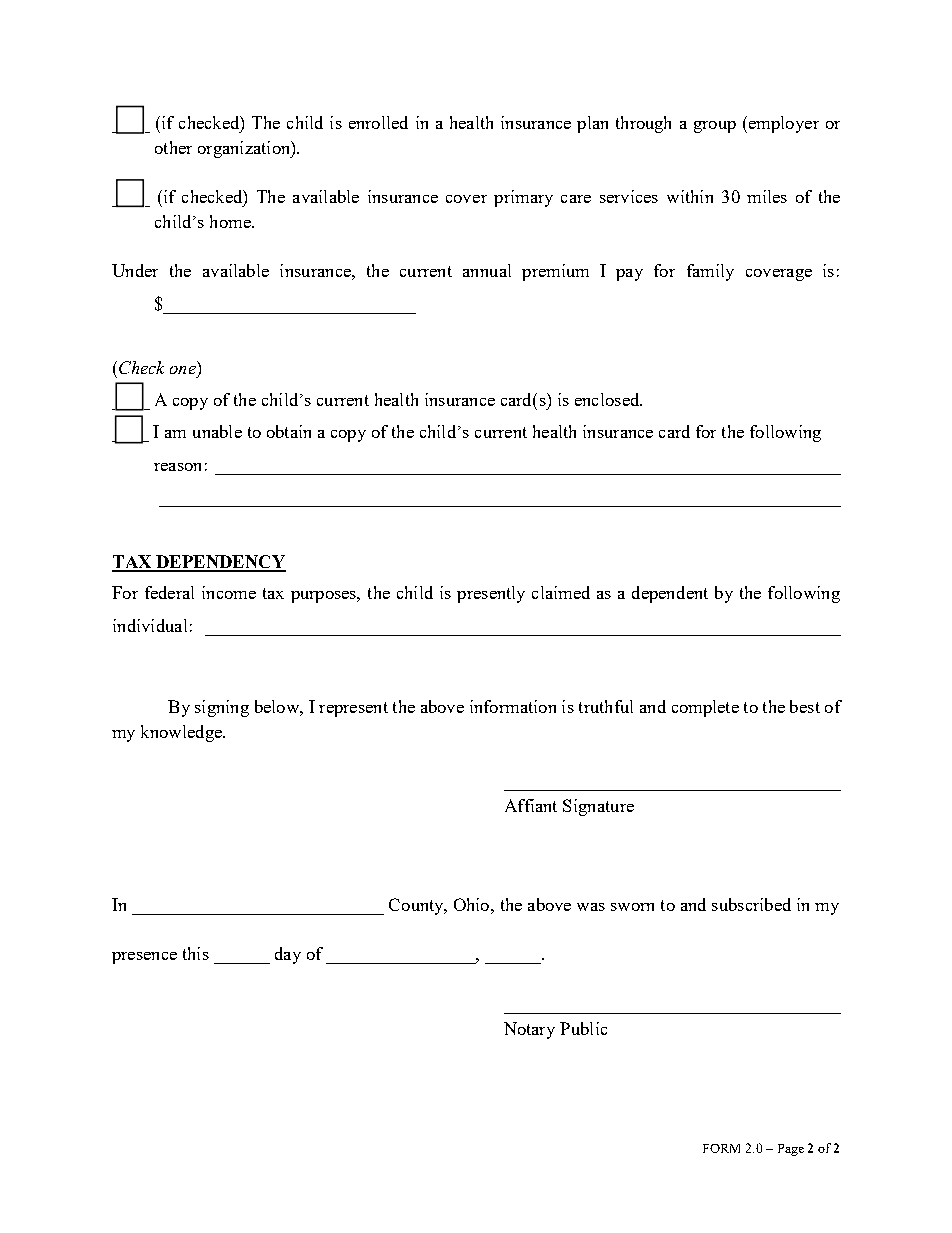 Image resolution: width=952 pixels, height=1233 pixels. What do you see at coordinates (523, 198) in the screenshot?
I see `primary` at bounding box center [523, 198].
